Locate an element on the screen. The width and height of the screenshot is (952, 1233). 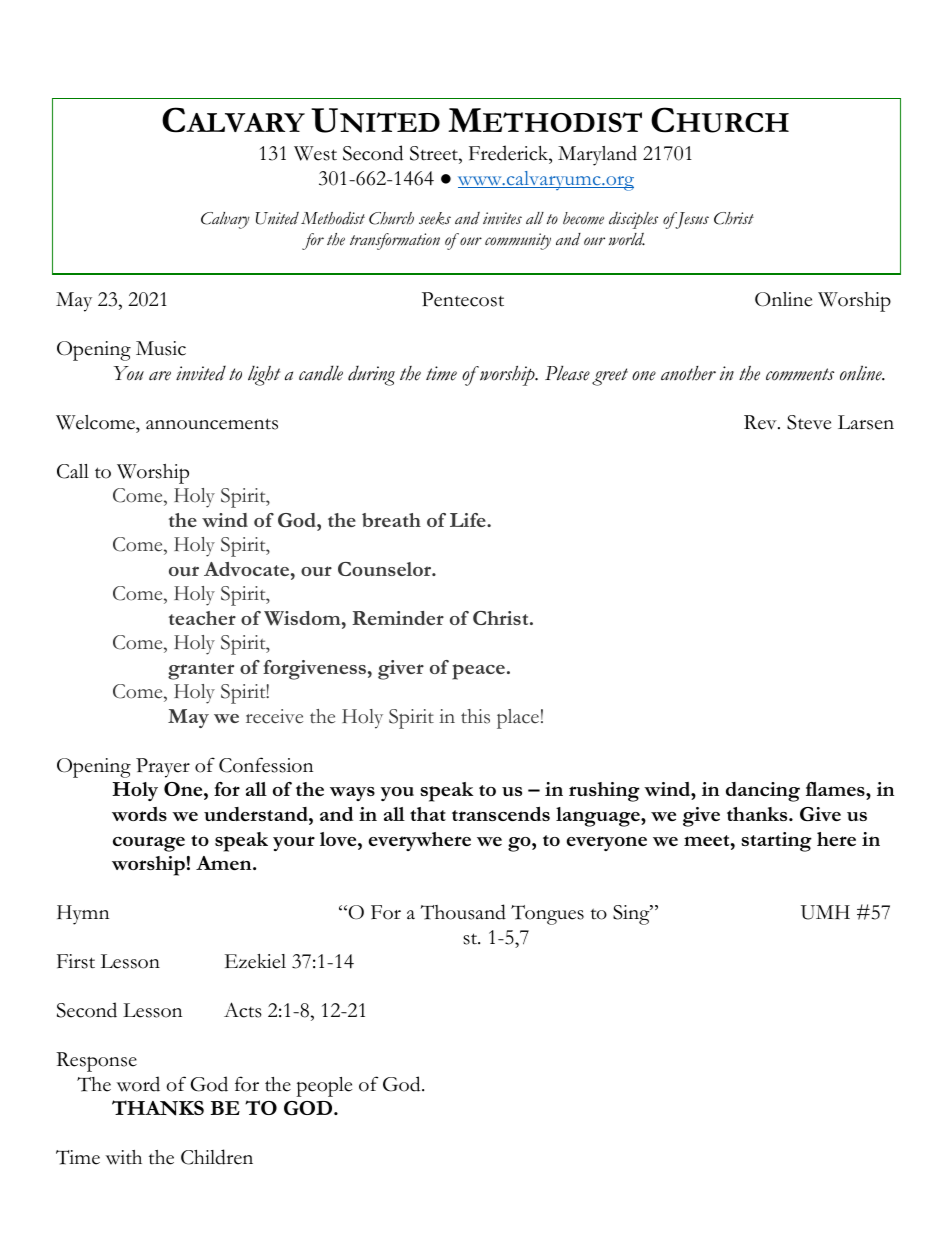
UMH is located at coordinates (825, 912).
